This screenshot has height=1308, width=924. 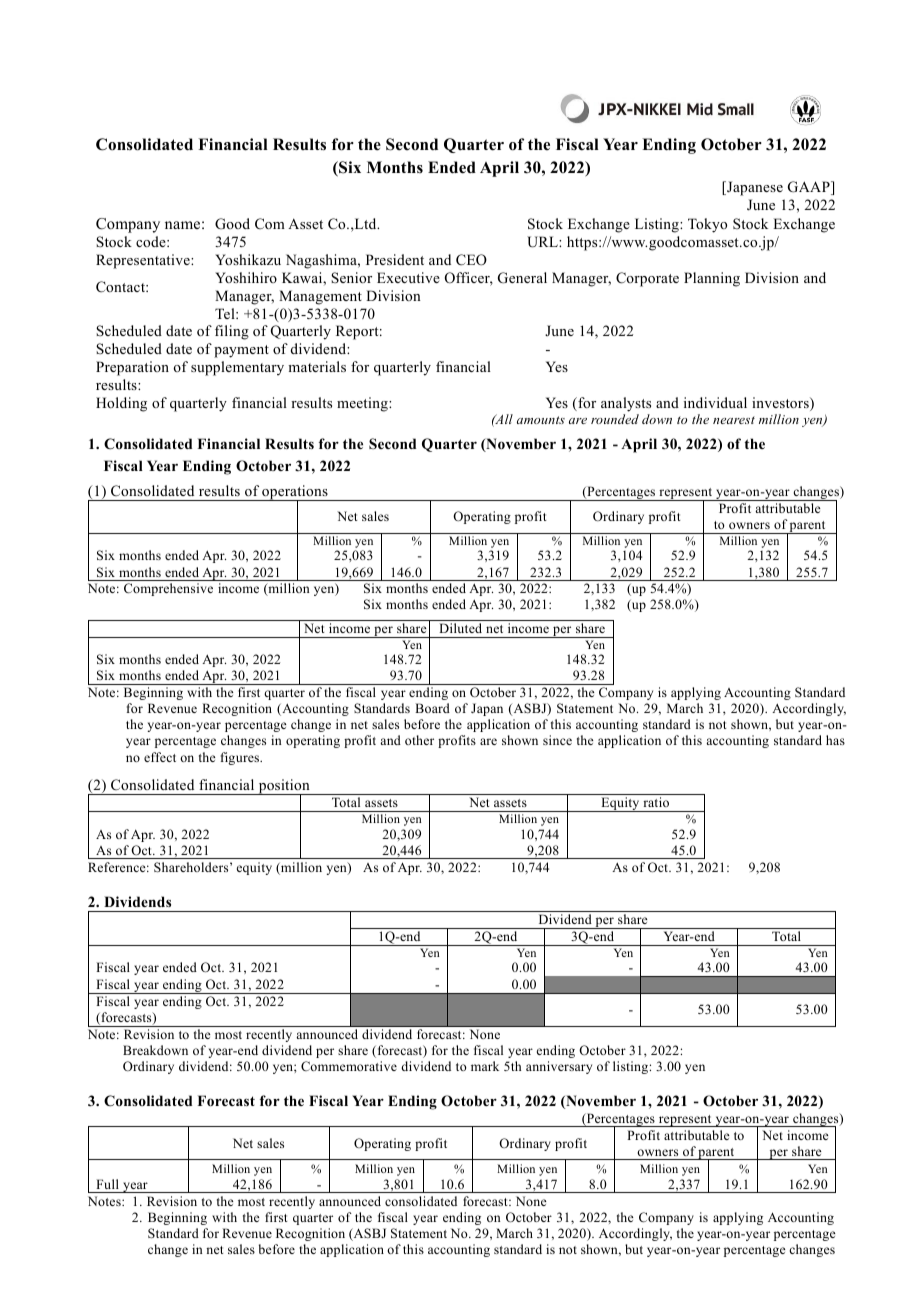 I want to click on mark, so click(x=485, y=1066).
